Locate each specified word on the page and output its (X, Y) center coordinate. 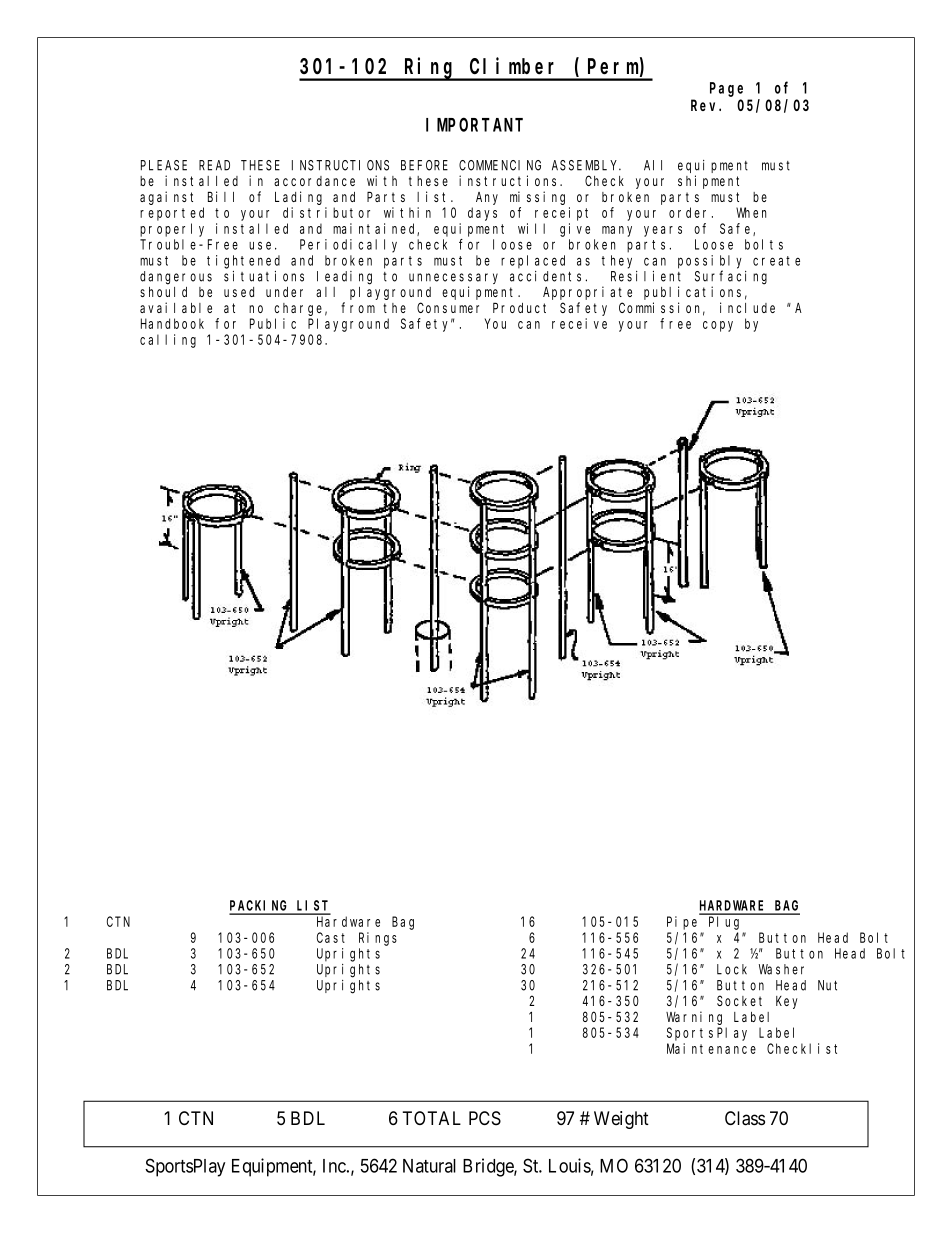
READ (214, 165)
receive (579, 323)
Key (787, 1002)
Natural (429, 1166)
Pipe (682, 923)
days (482, 214)
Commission (662, 309)
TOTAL (431, 1118)
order (691, 212)
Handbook (172, 323)
